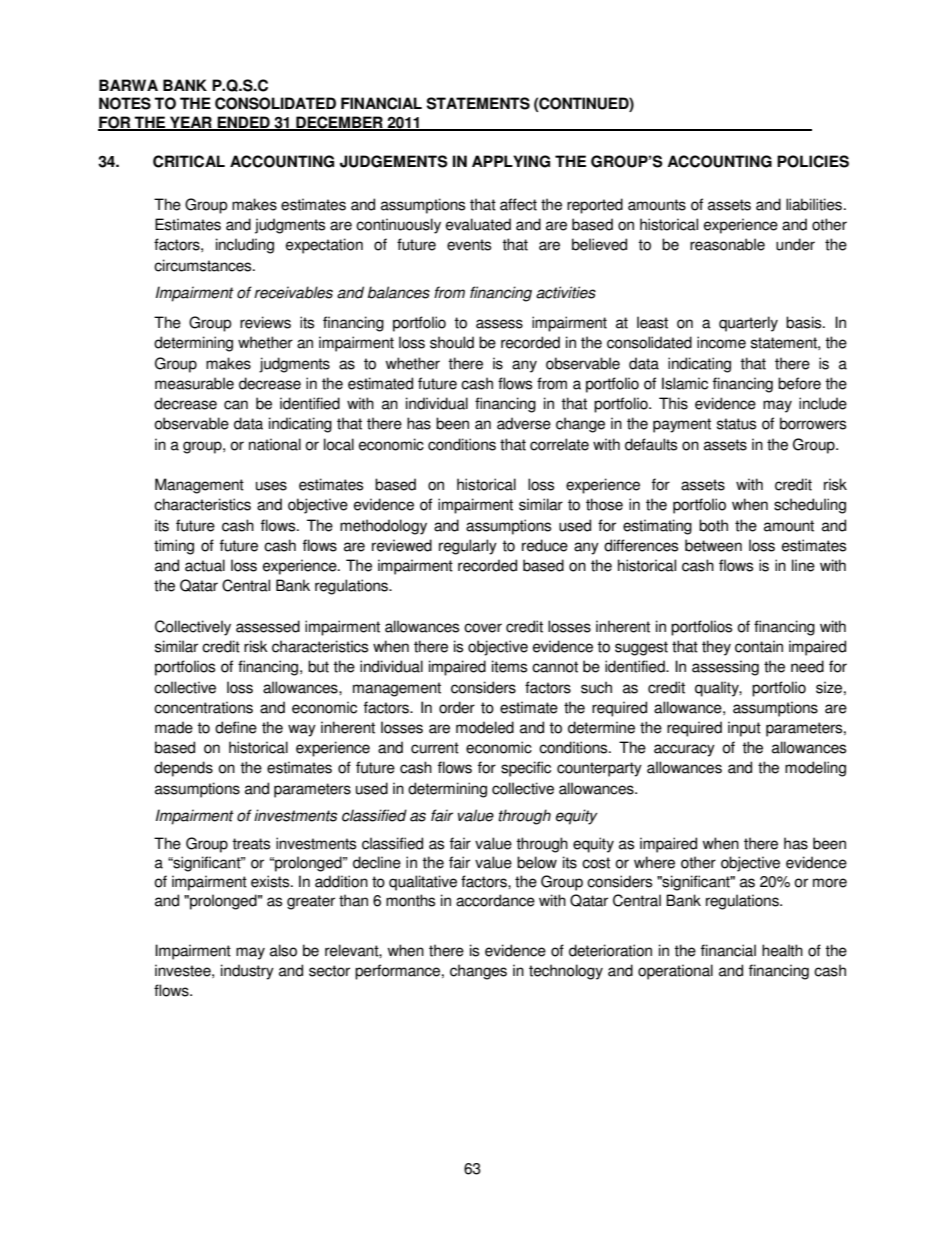 This screenshot has width=952, height=1233. Describe the element at coordinates (524, 423) in the screenshot. I see `adverse` at that location.
